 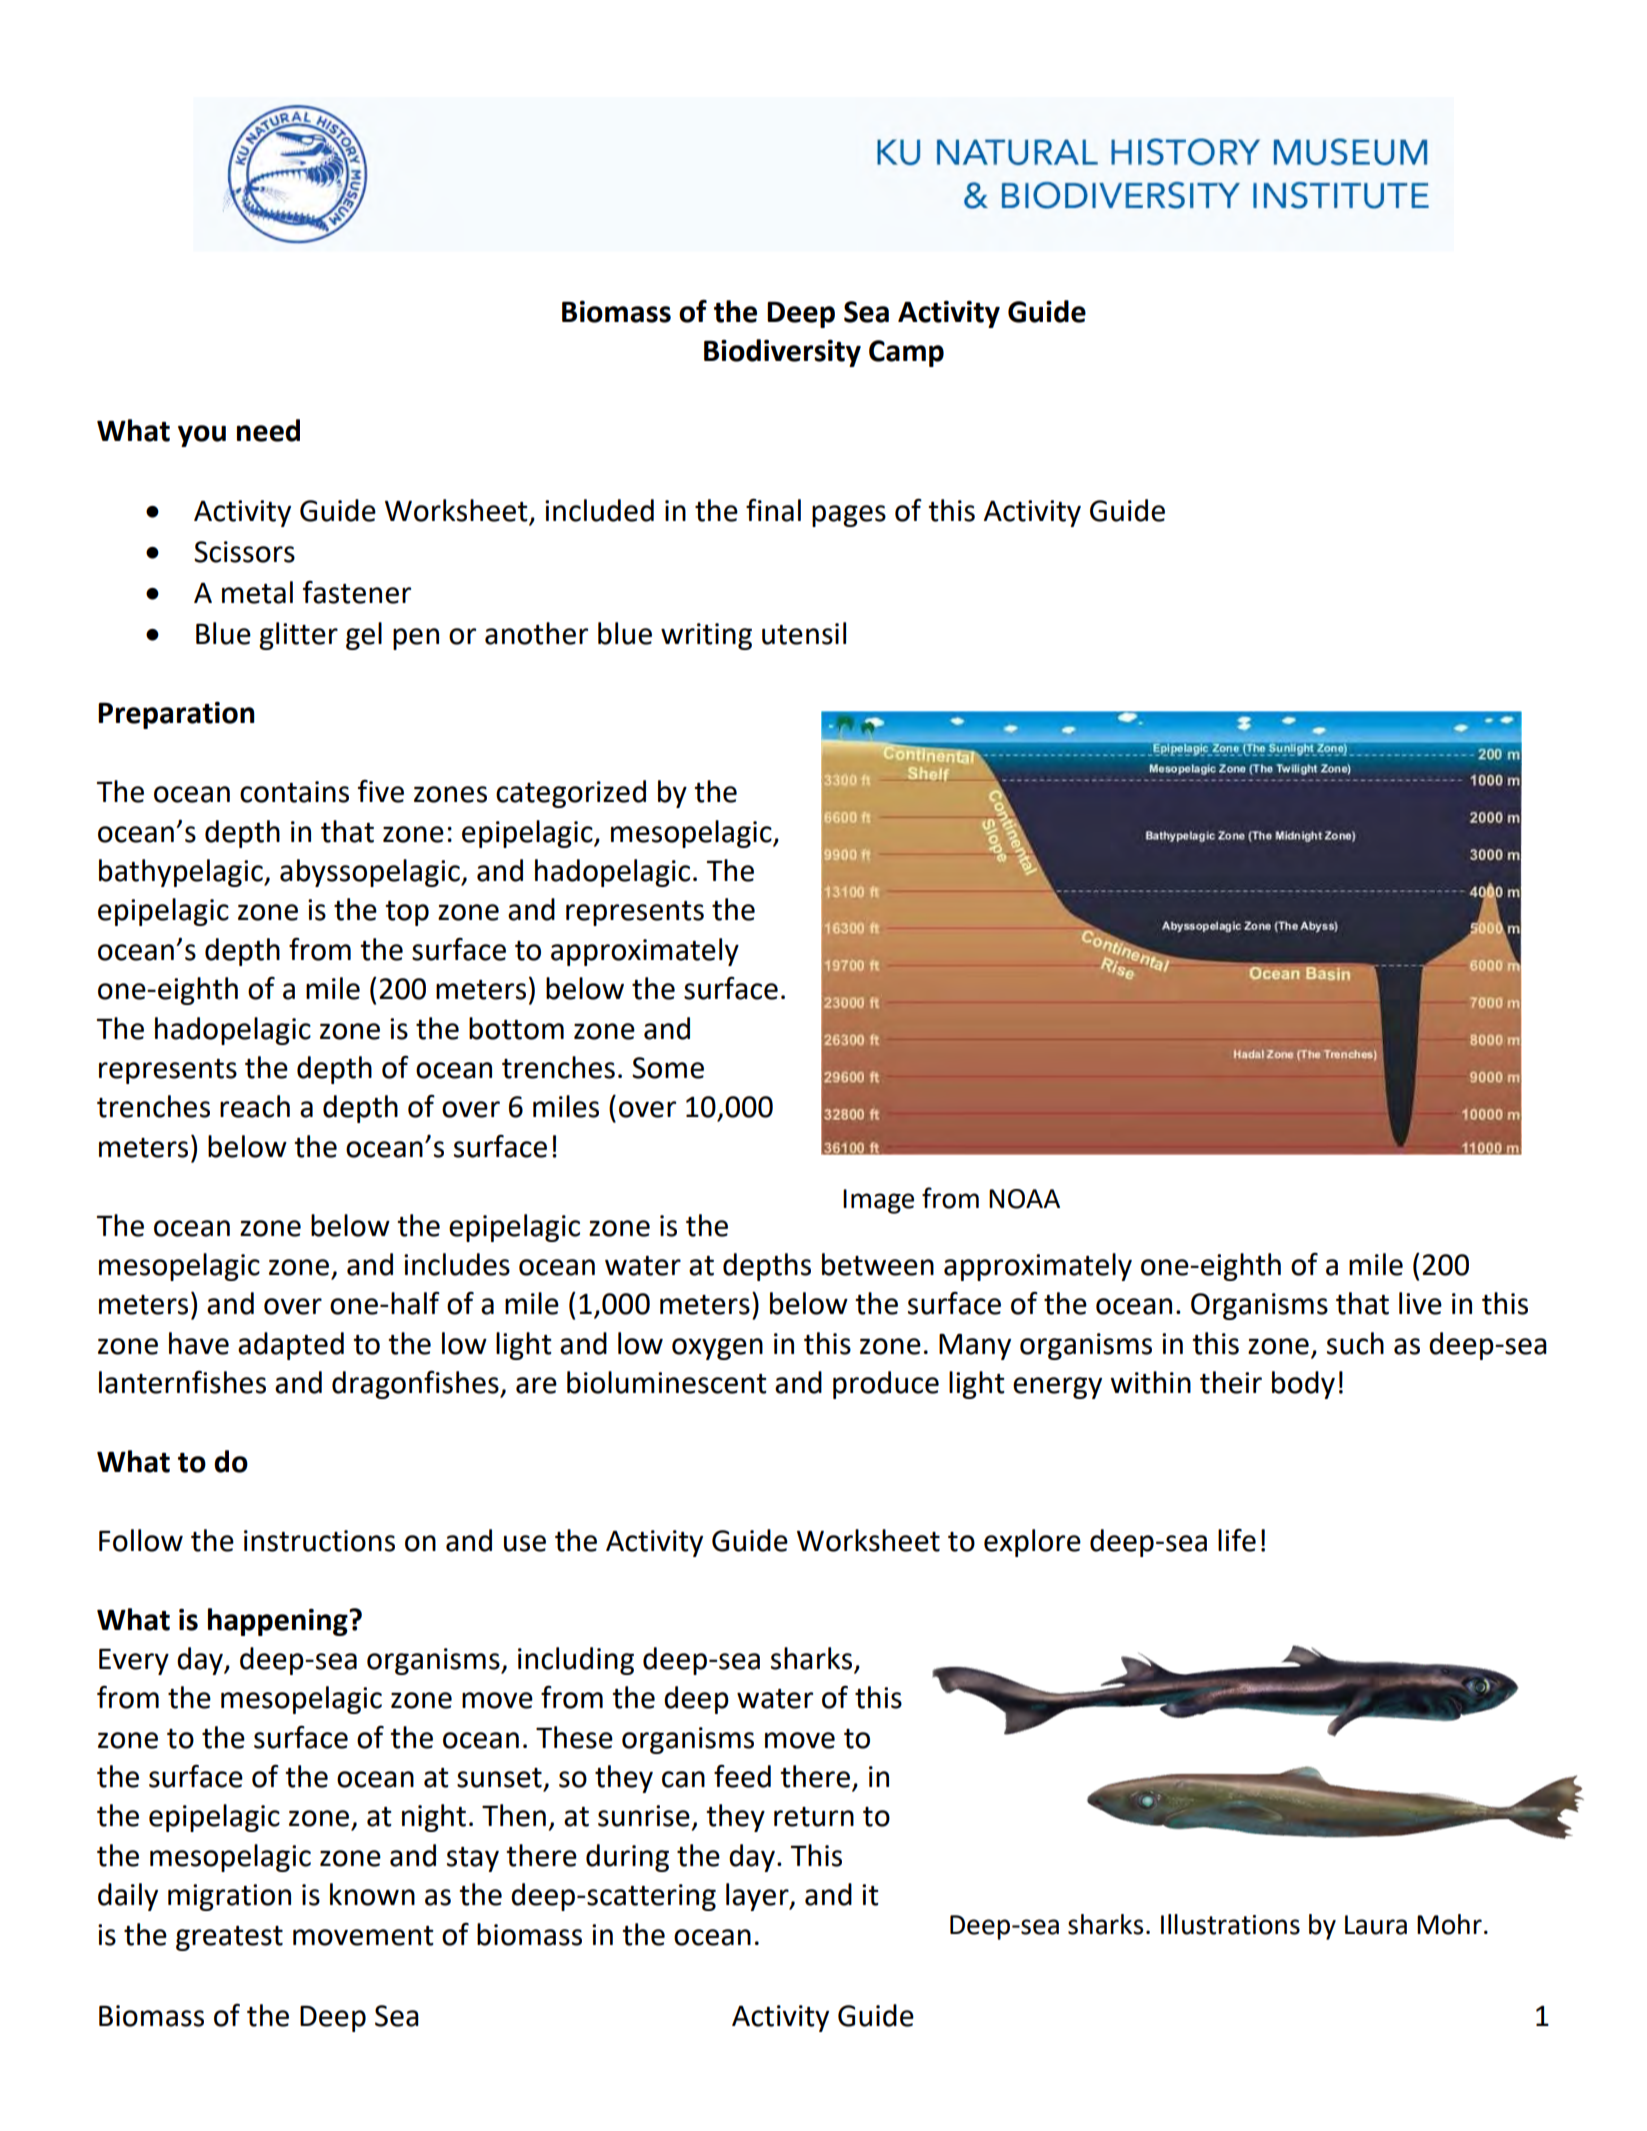 What do you see at coordinates (758, 1897) in the page?
I see `layer` at bounding box center [758, 1897].
